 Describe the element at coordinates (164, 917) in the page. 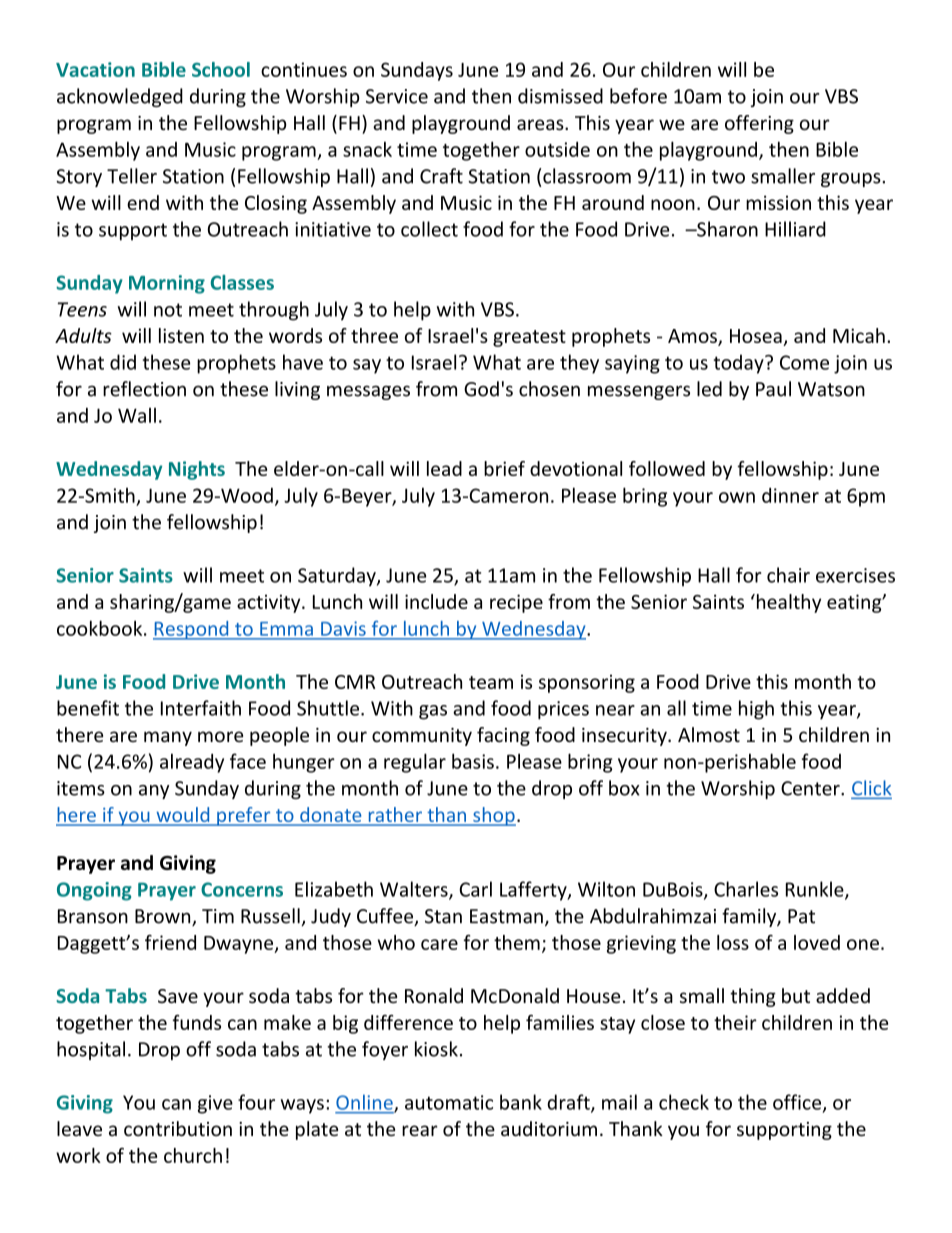

I see `Brown` at that location.
